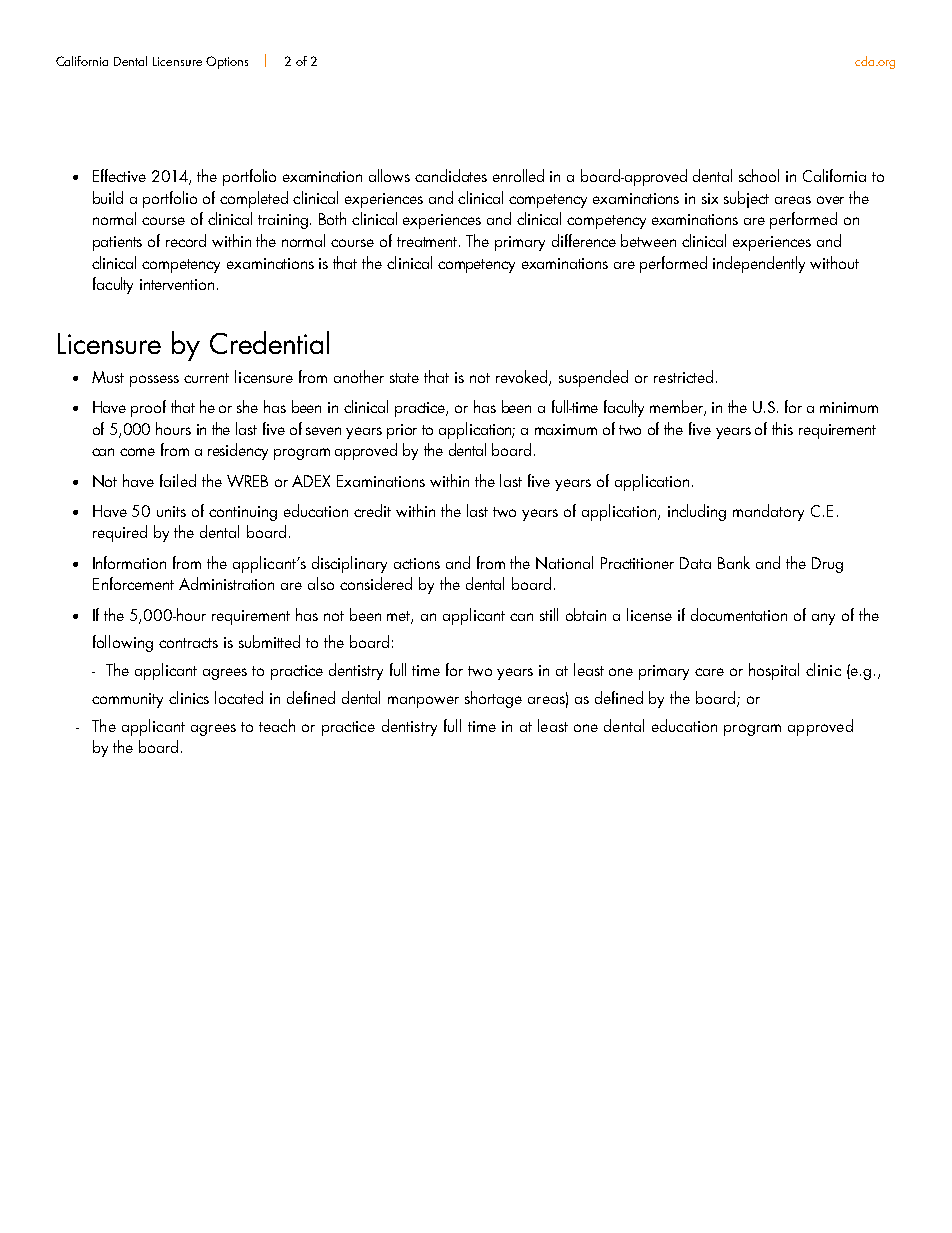  Describe the element at coordinates (774, 671) in the screenshot. I see `hospital` at that location.
